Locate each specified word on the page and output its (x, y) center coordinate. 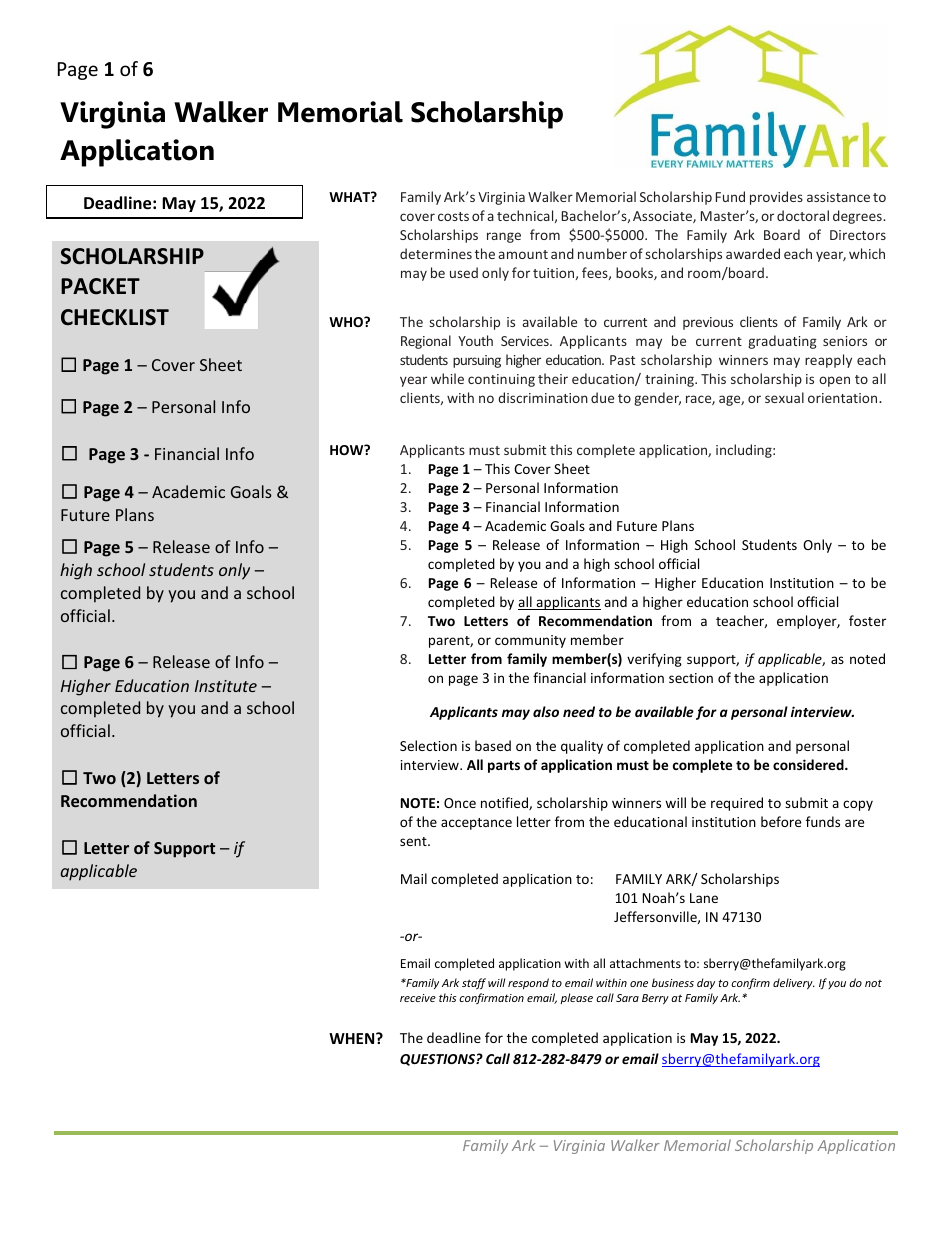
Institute (226, 686)
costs (453, 216)
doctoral (803, 215)
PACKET (100, 286)
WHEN (353, 1038)
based (493, 745)
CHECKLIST (115, 317)
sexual (784, 397)
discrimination (543, 397)
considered (809, 764)
